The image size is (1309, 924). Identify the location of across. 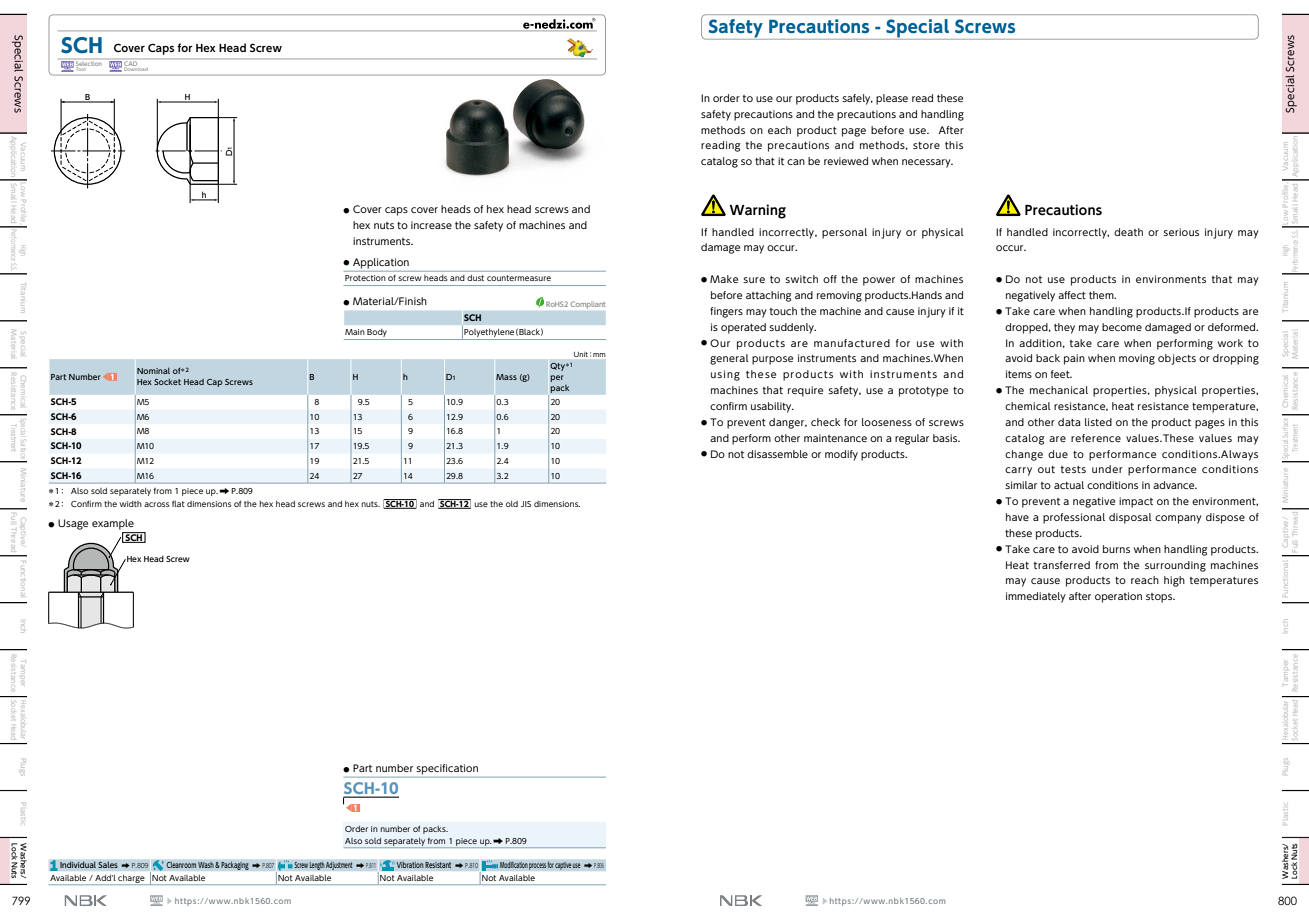
(157, 504).
